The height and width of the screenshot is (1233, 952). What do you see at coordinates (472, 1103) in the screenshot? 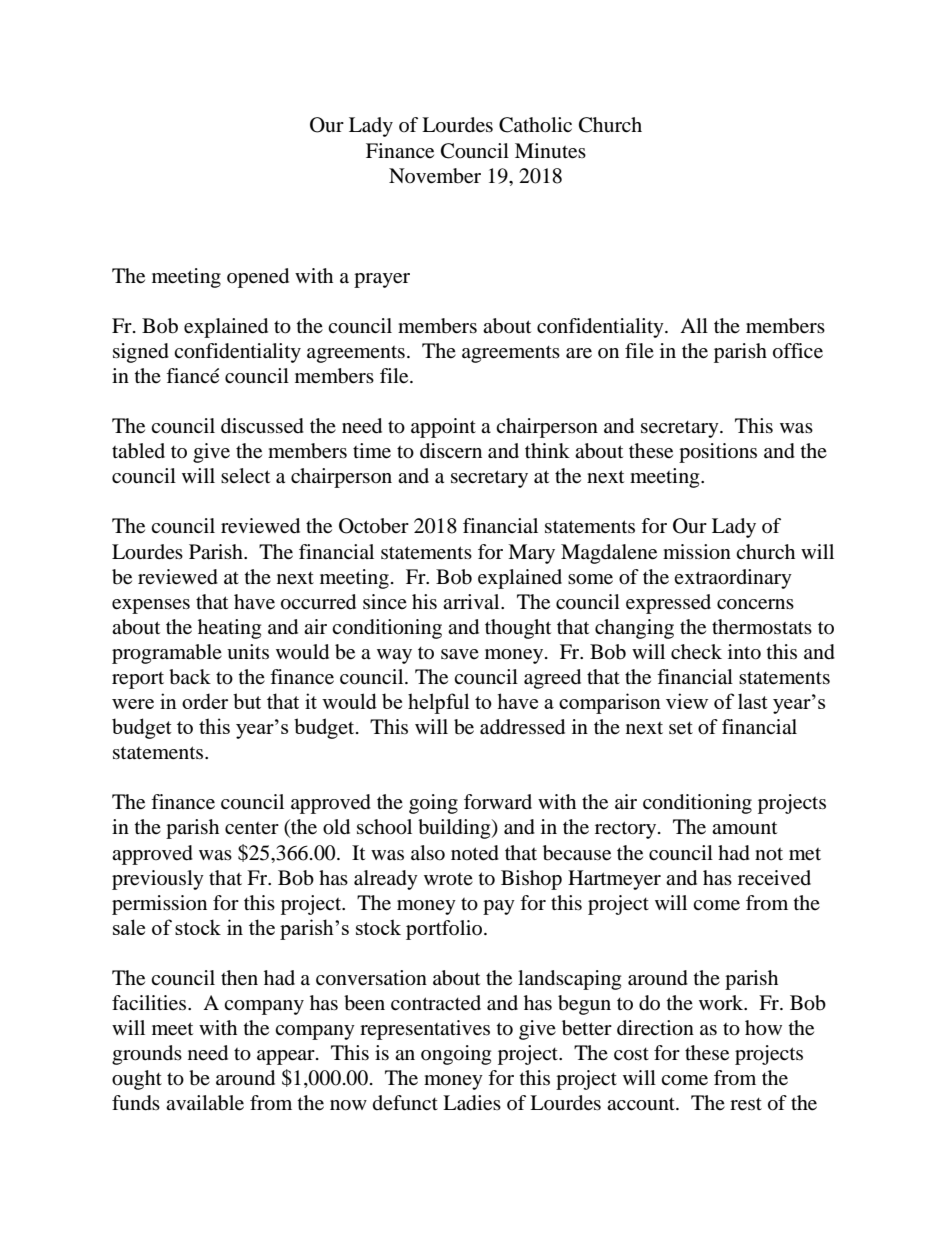
I see `Ladies` at bounding box center [472, 1103].
